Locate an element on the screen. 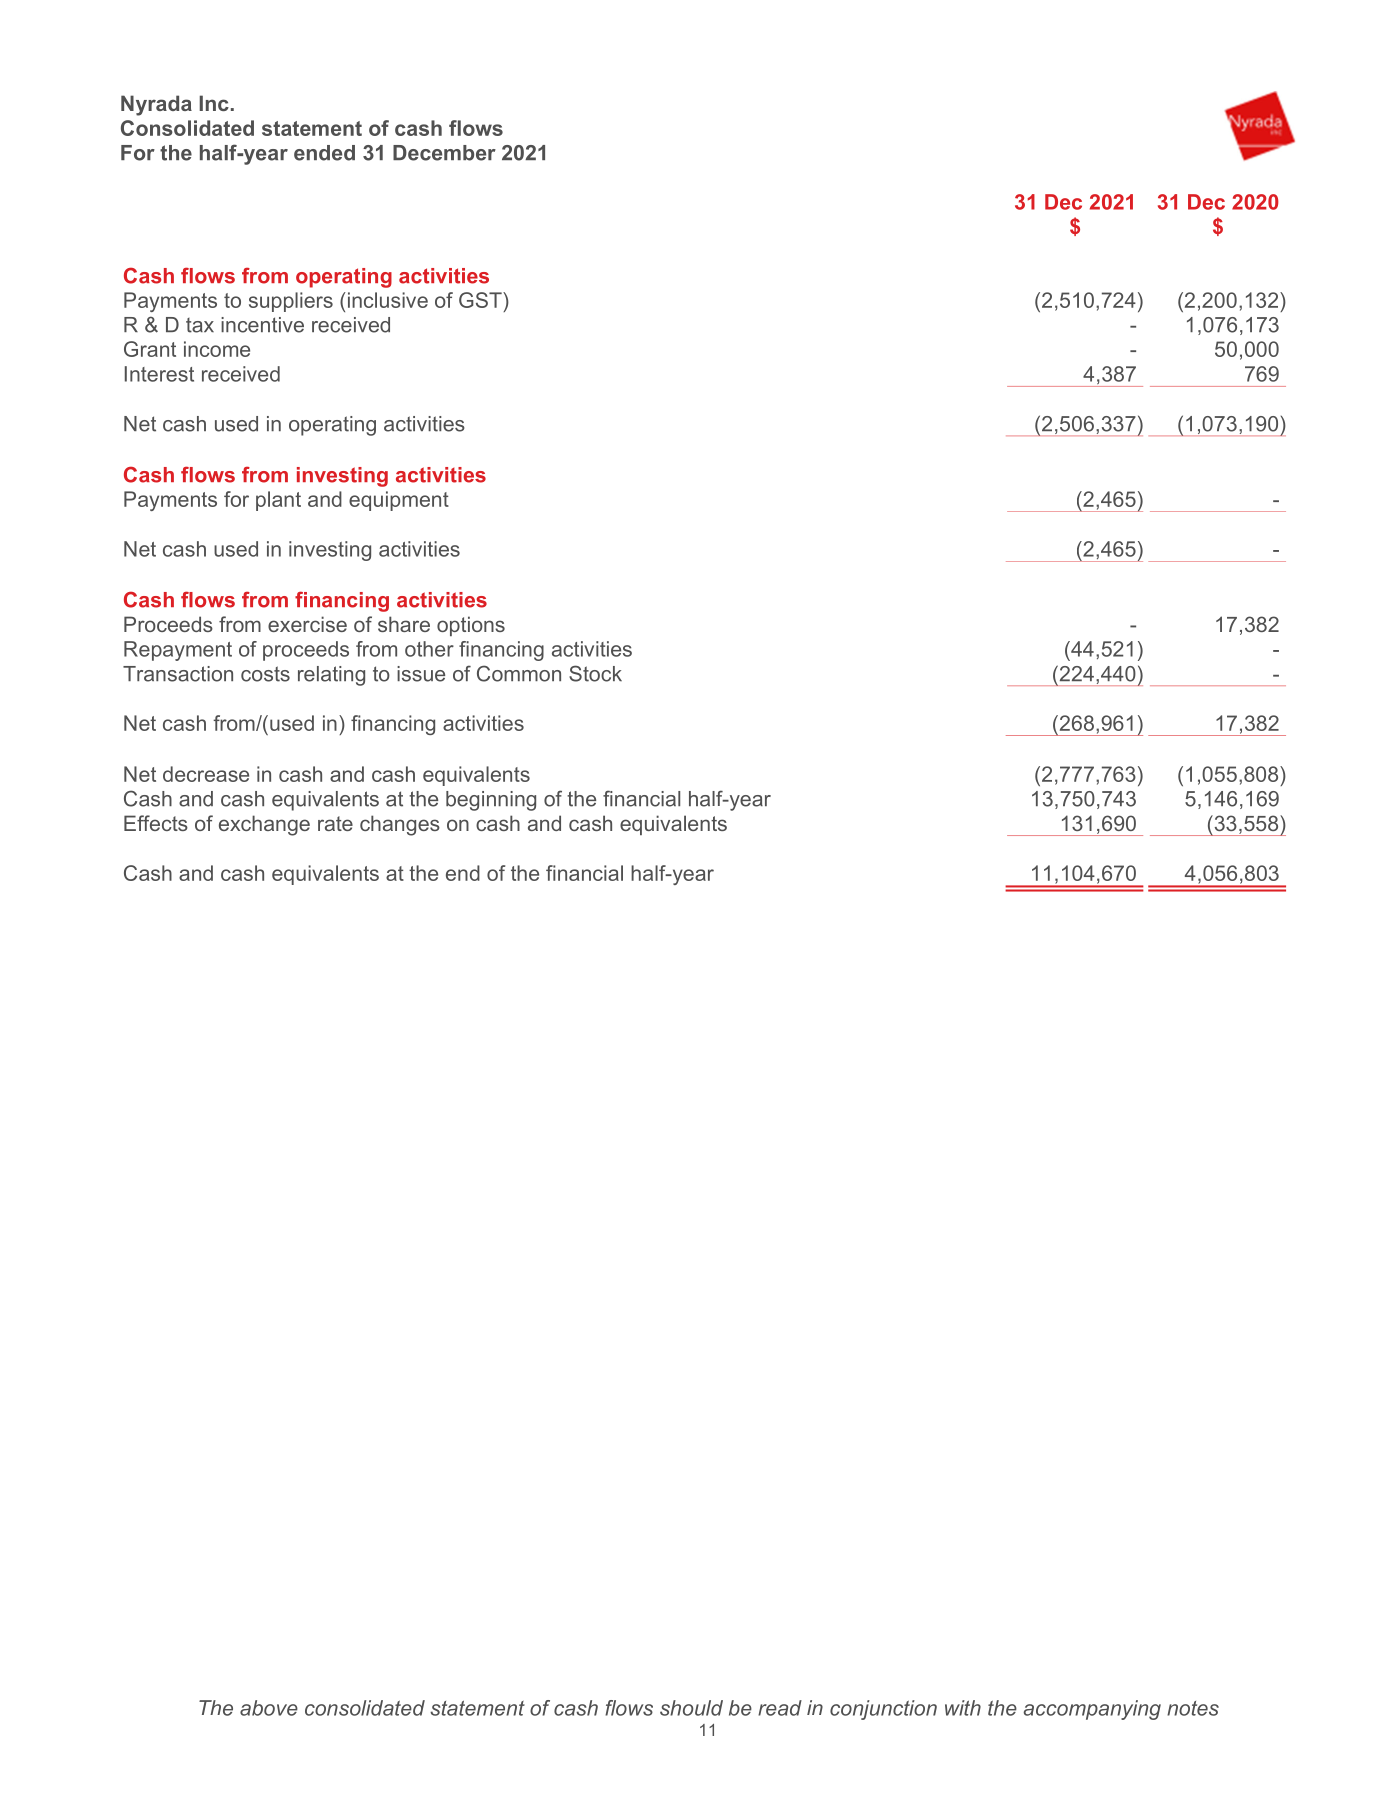 Image resolution: width=1391 pixels, height=1800 pixels. exchange is located at coordinates (264, 825).
